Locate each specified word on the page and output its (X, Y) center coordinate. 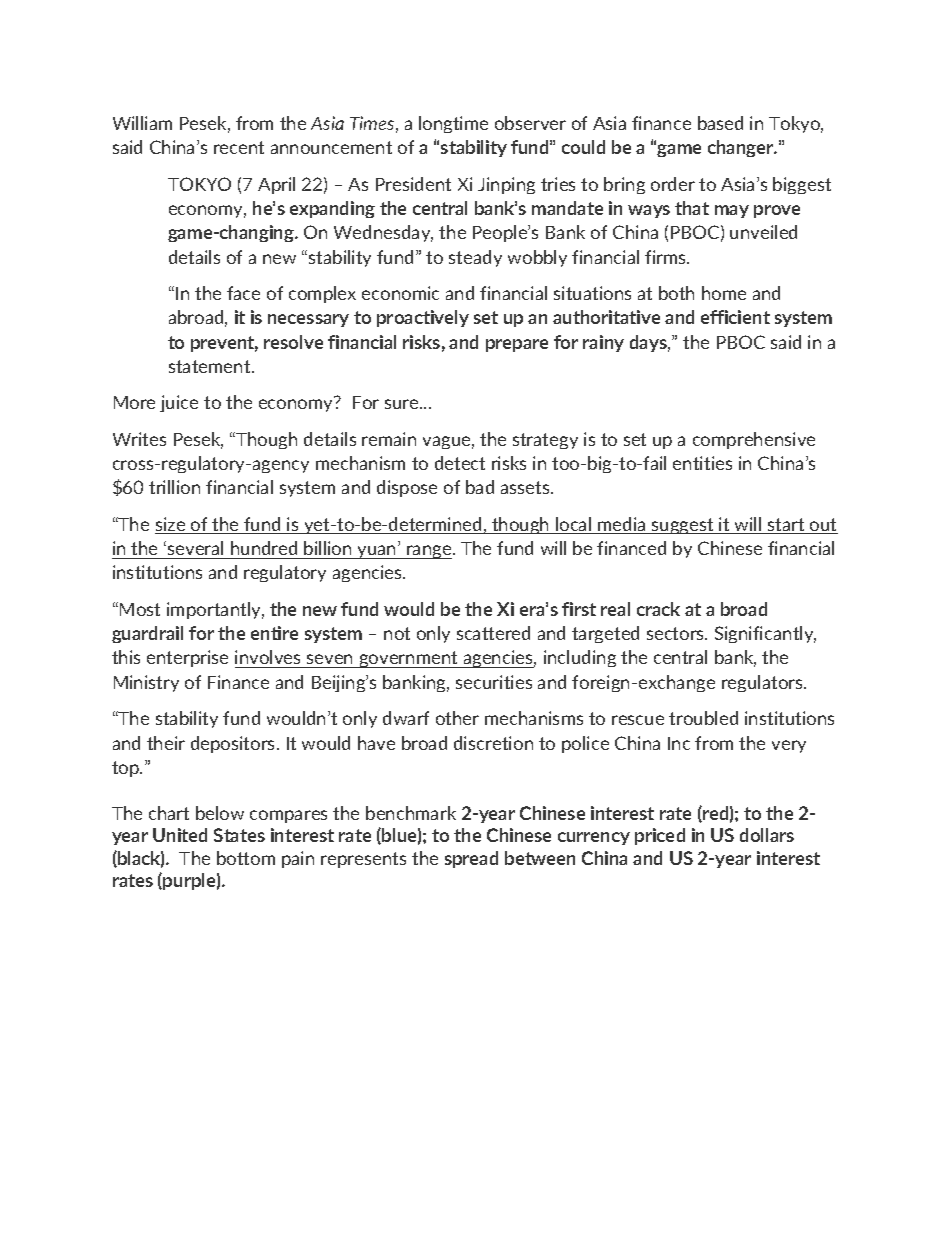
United (180, 835)
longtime (453, 124)
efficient (735, 317)
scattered (493, 633)
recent (239, 147)
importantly (215, 610)
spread (471, 859)
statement (211, 366)
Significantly (765, 634)
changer (742, 148)
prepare (517, 345)
